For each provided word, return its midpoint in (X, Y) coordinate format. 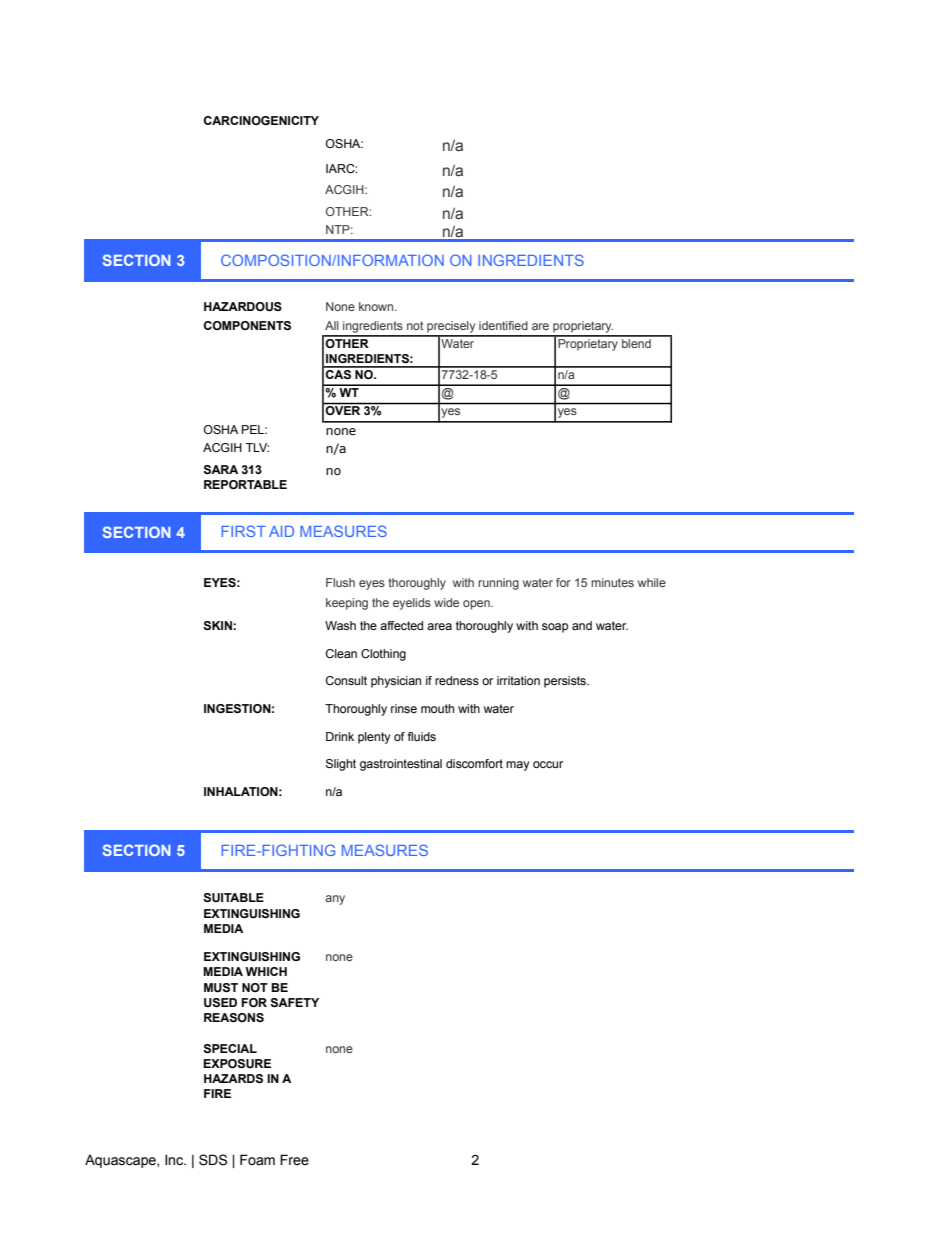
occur (548, 764)
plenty (374, 738)
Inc (175, 1160)
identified (503, 325)
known (377, 306)
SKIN (218, 626)
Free (294, 1160)
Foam (257, 1159)
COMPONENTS (247, 326)
